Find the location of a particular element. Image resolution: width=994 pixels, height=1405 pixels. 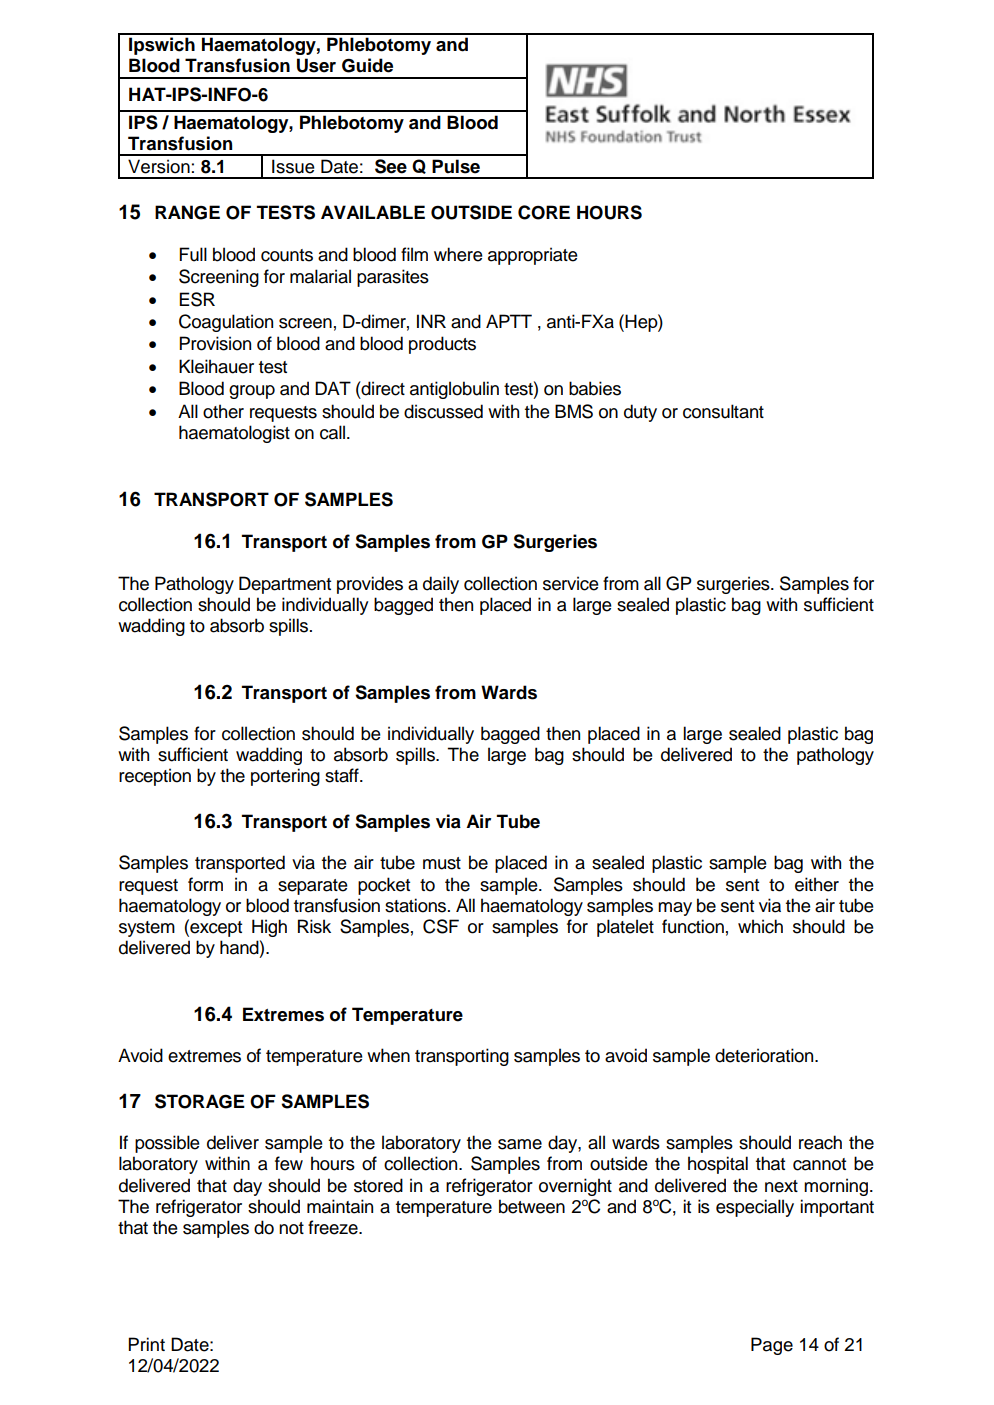

either is located at coordinates (817, 884).
